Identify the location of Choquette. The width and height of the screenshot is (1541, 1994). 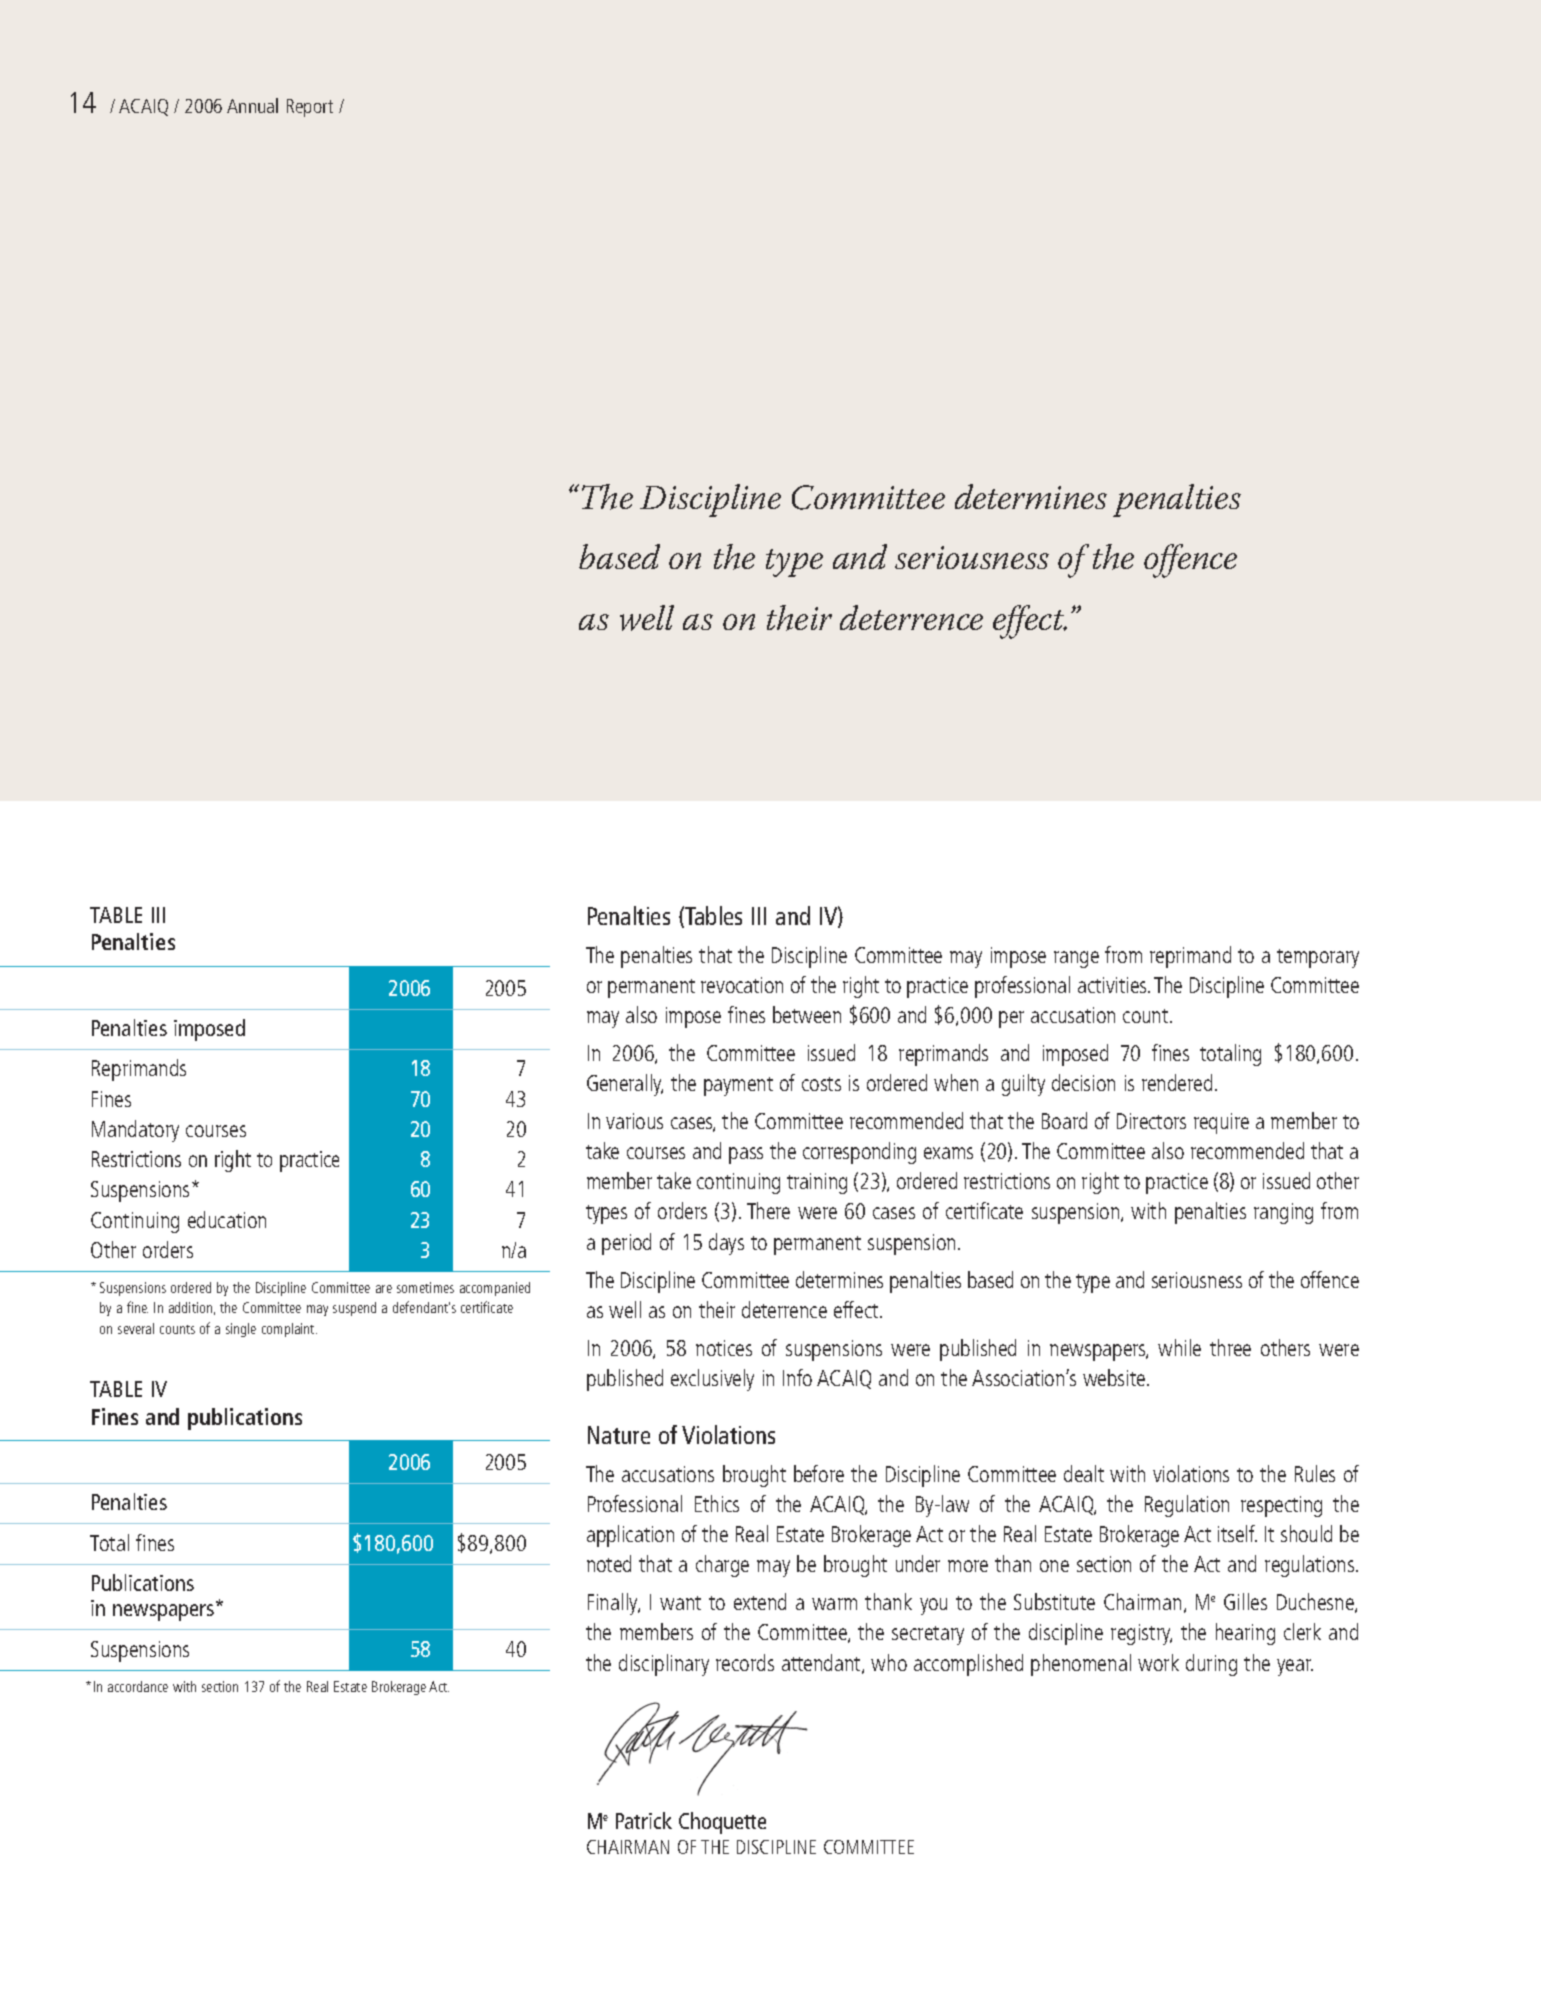
(722, 1823).
